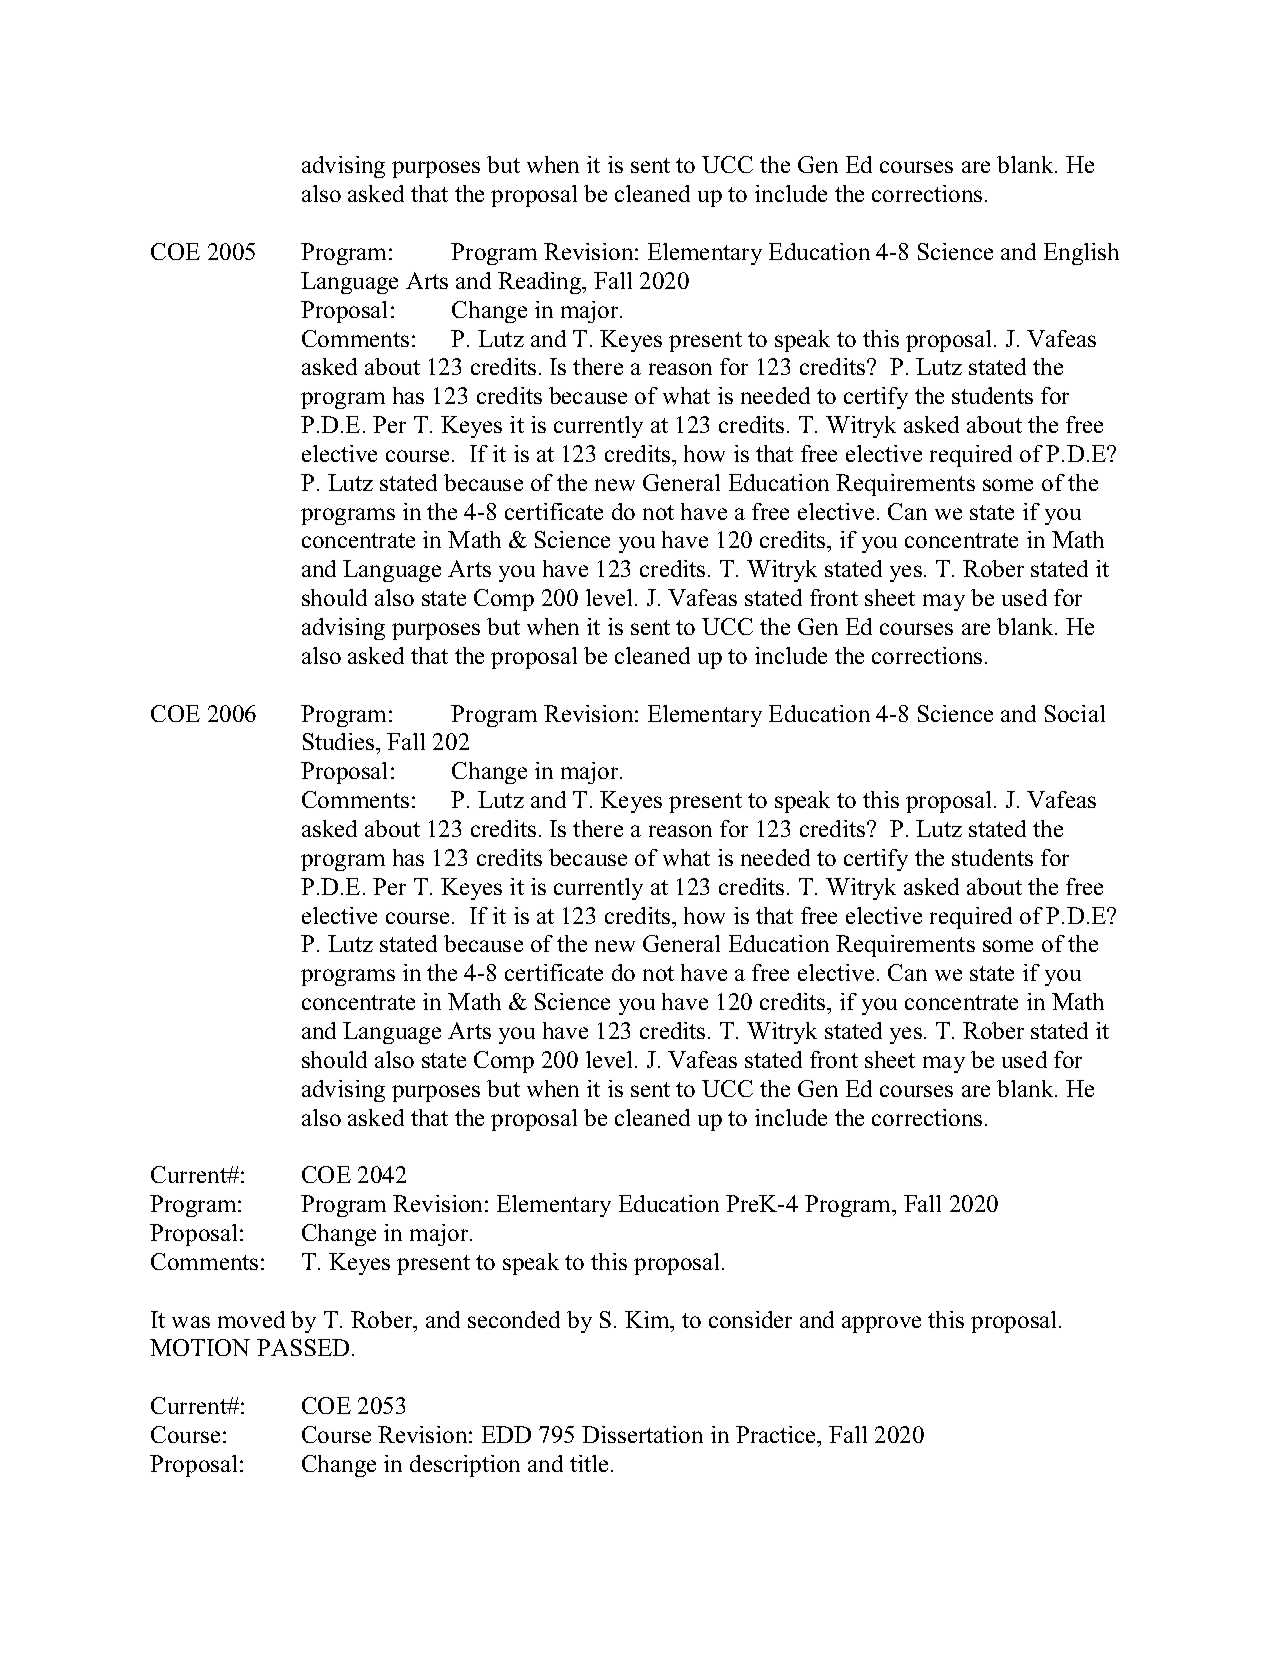  I want to click on approve, so click(881, 1324).
